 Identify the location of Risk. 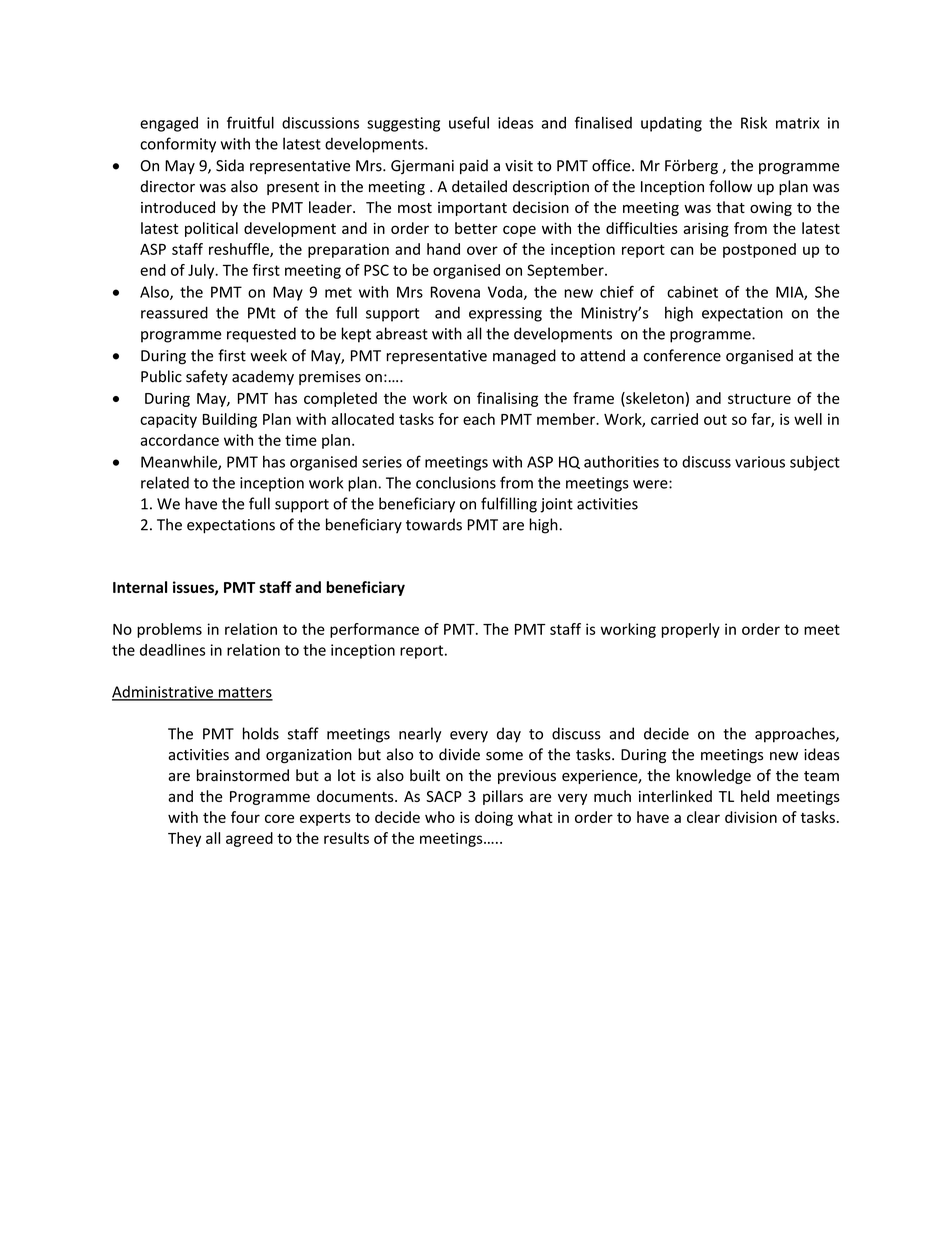
(754, 123).
